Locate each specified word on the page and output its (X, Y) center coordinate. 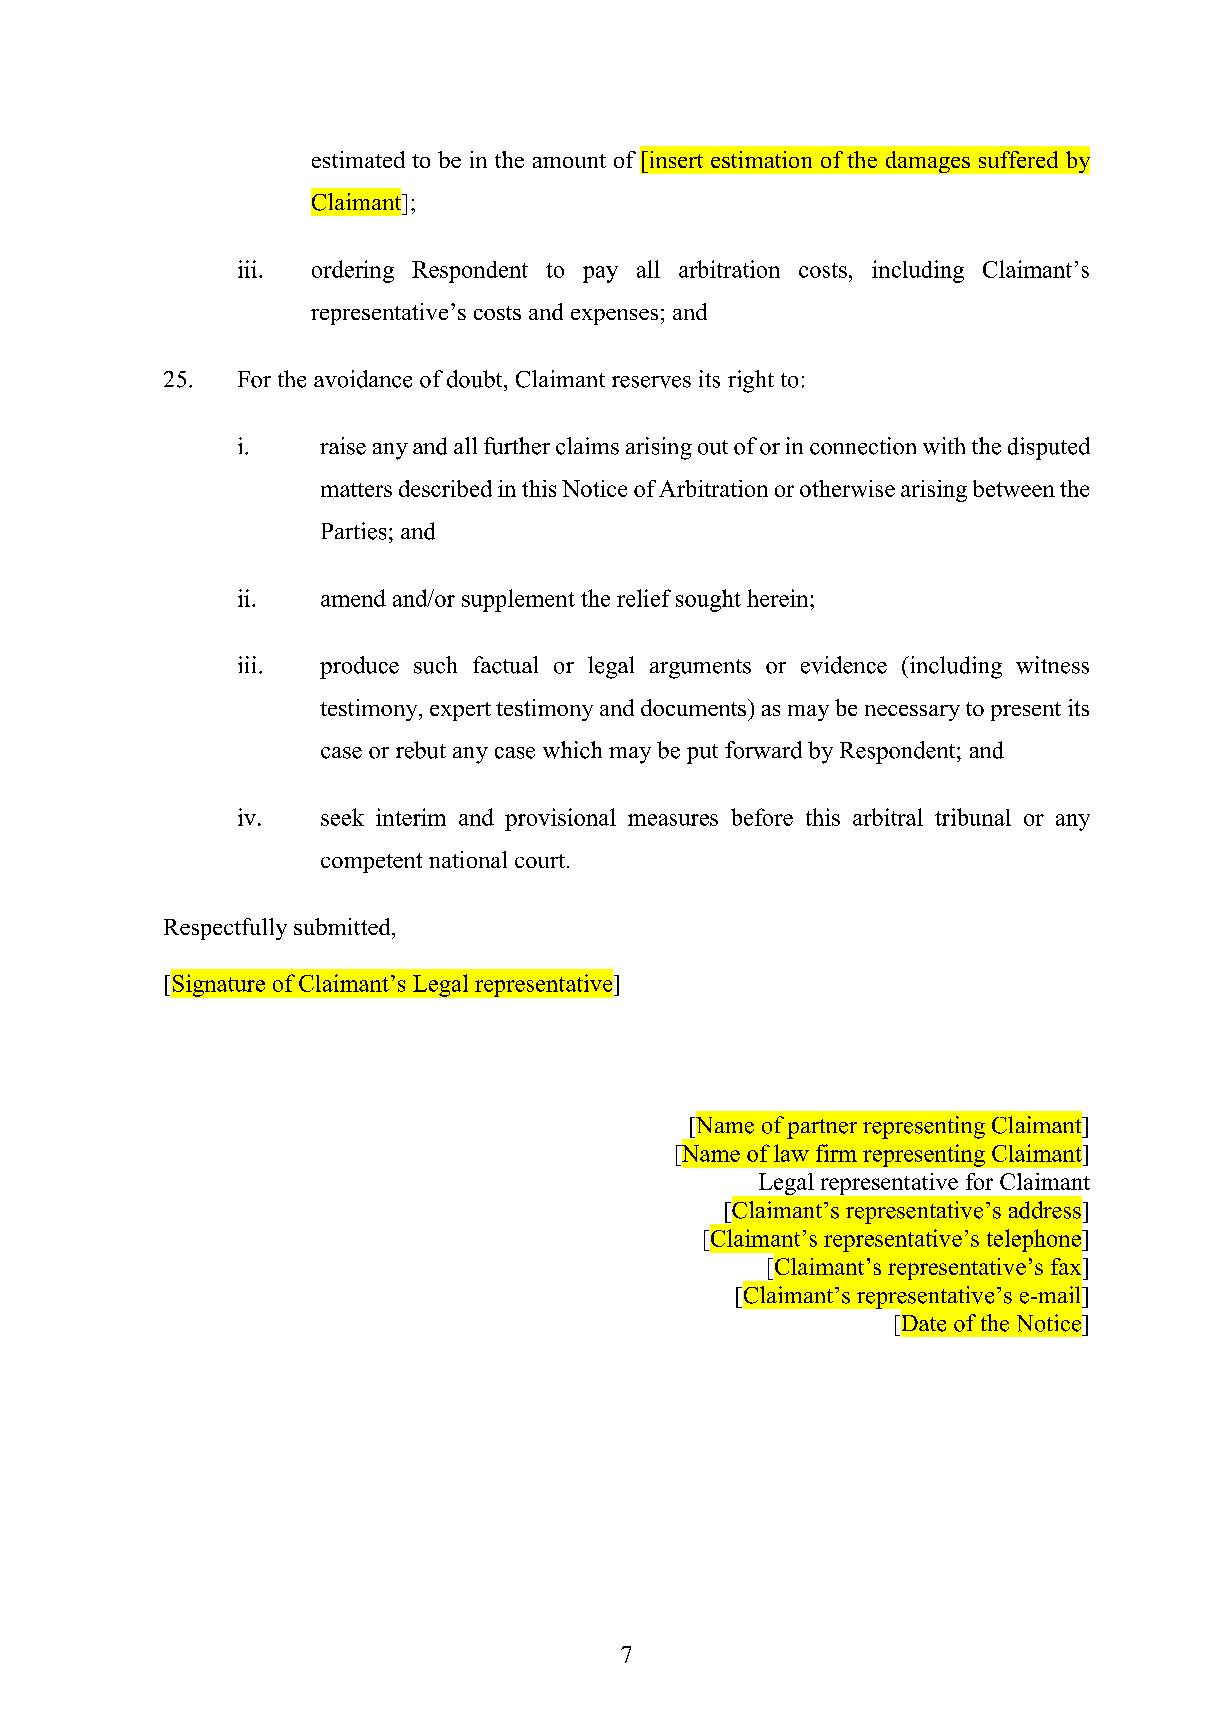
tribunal (973, 817)
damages (928, 162)
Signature (219, 985)
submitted (343, 926)
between (1014, 488)
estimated (358, 159)
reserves (651, 382)
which (572, 750)
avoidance (363, 379)
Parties (354, 531)
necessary (912, 713)
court (540, 861)
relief (644, 598)
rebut (421, 750)
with (944, 446)
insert (675, 159)
